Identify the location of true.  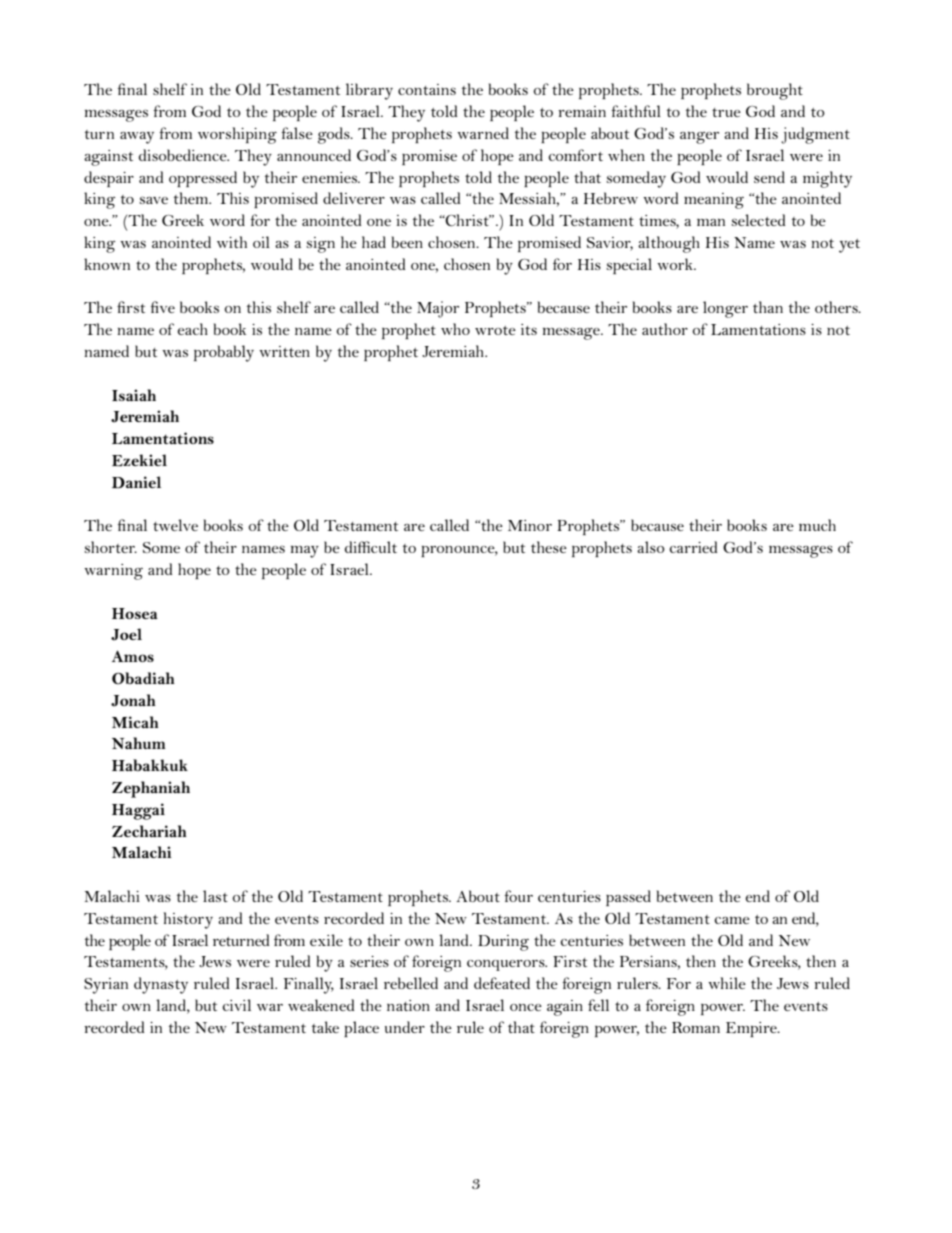
(726, 112).
